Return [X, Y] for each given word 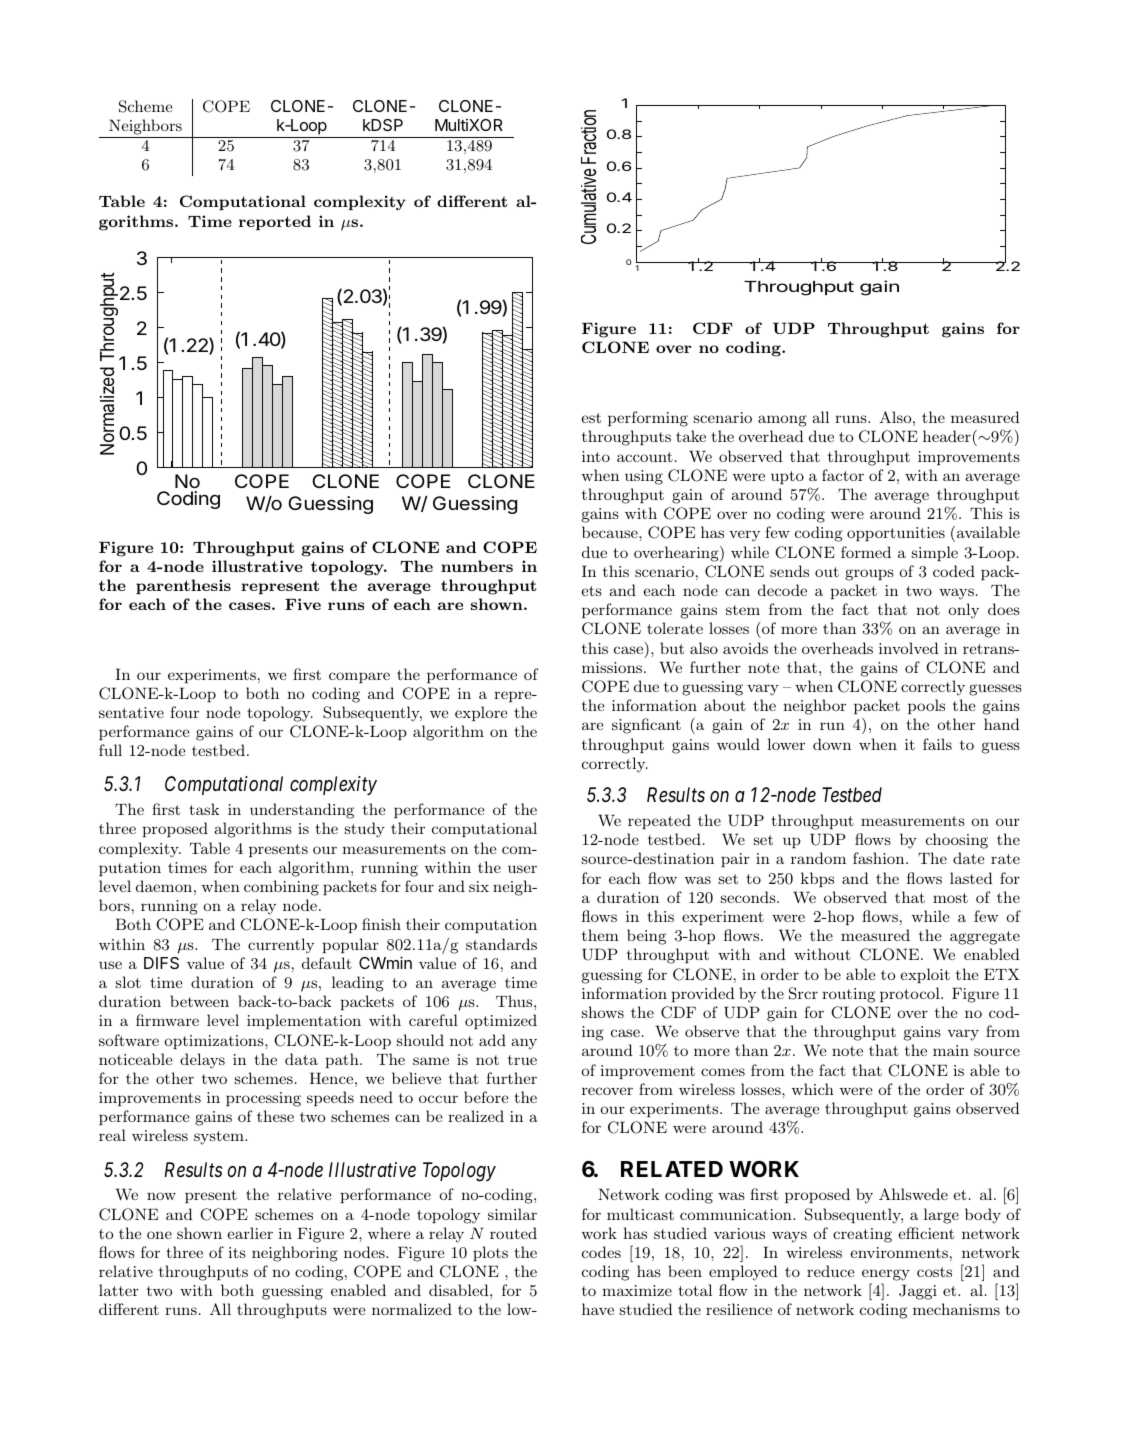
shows [603, 1012]
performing [648, 419]
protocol [911, 994]
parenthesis [183, 586]
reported [275, 222]
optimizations [215, 1042]
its [237, 1252]
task [204, 809]
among [782, 421]
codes [601, 1252]
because [611, 532]
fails [937, 744]
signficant [646, 726]
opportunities [896, 534]
